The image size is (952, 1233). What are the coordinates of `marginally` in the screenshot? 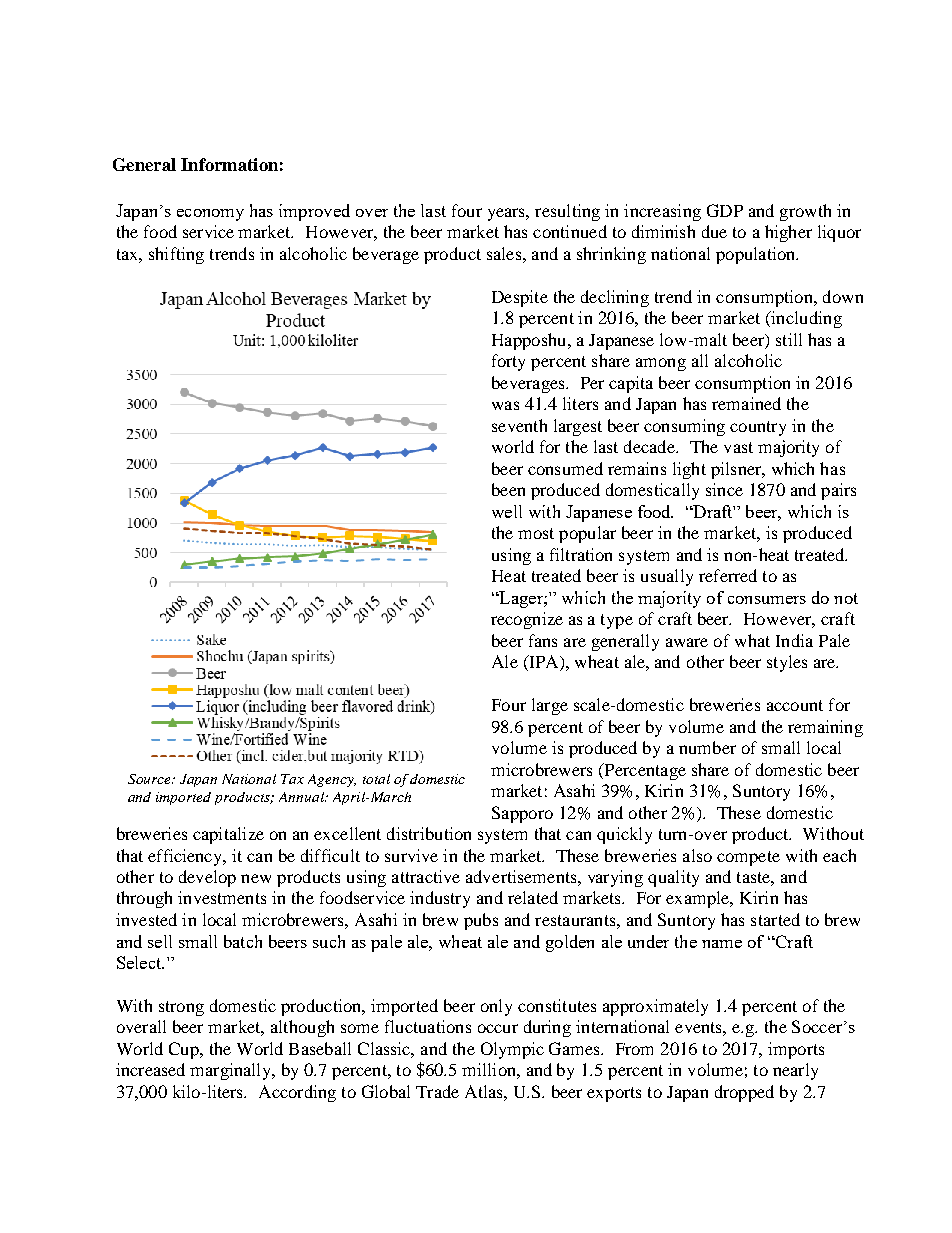 It's located at (232, 1071).
